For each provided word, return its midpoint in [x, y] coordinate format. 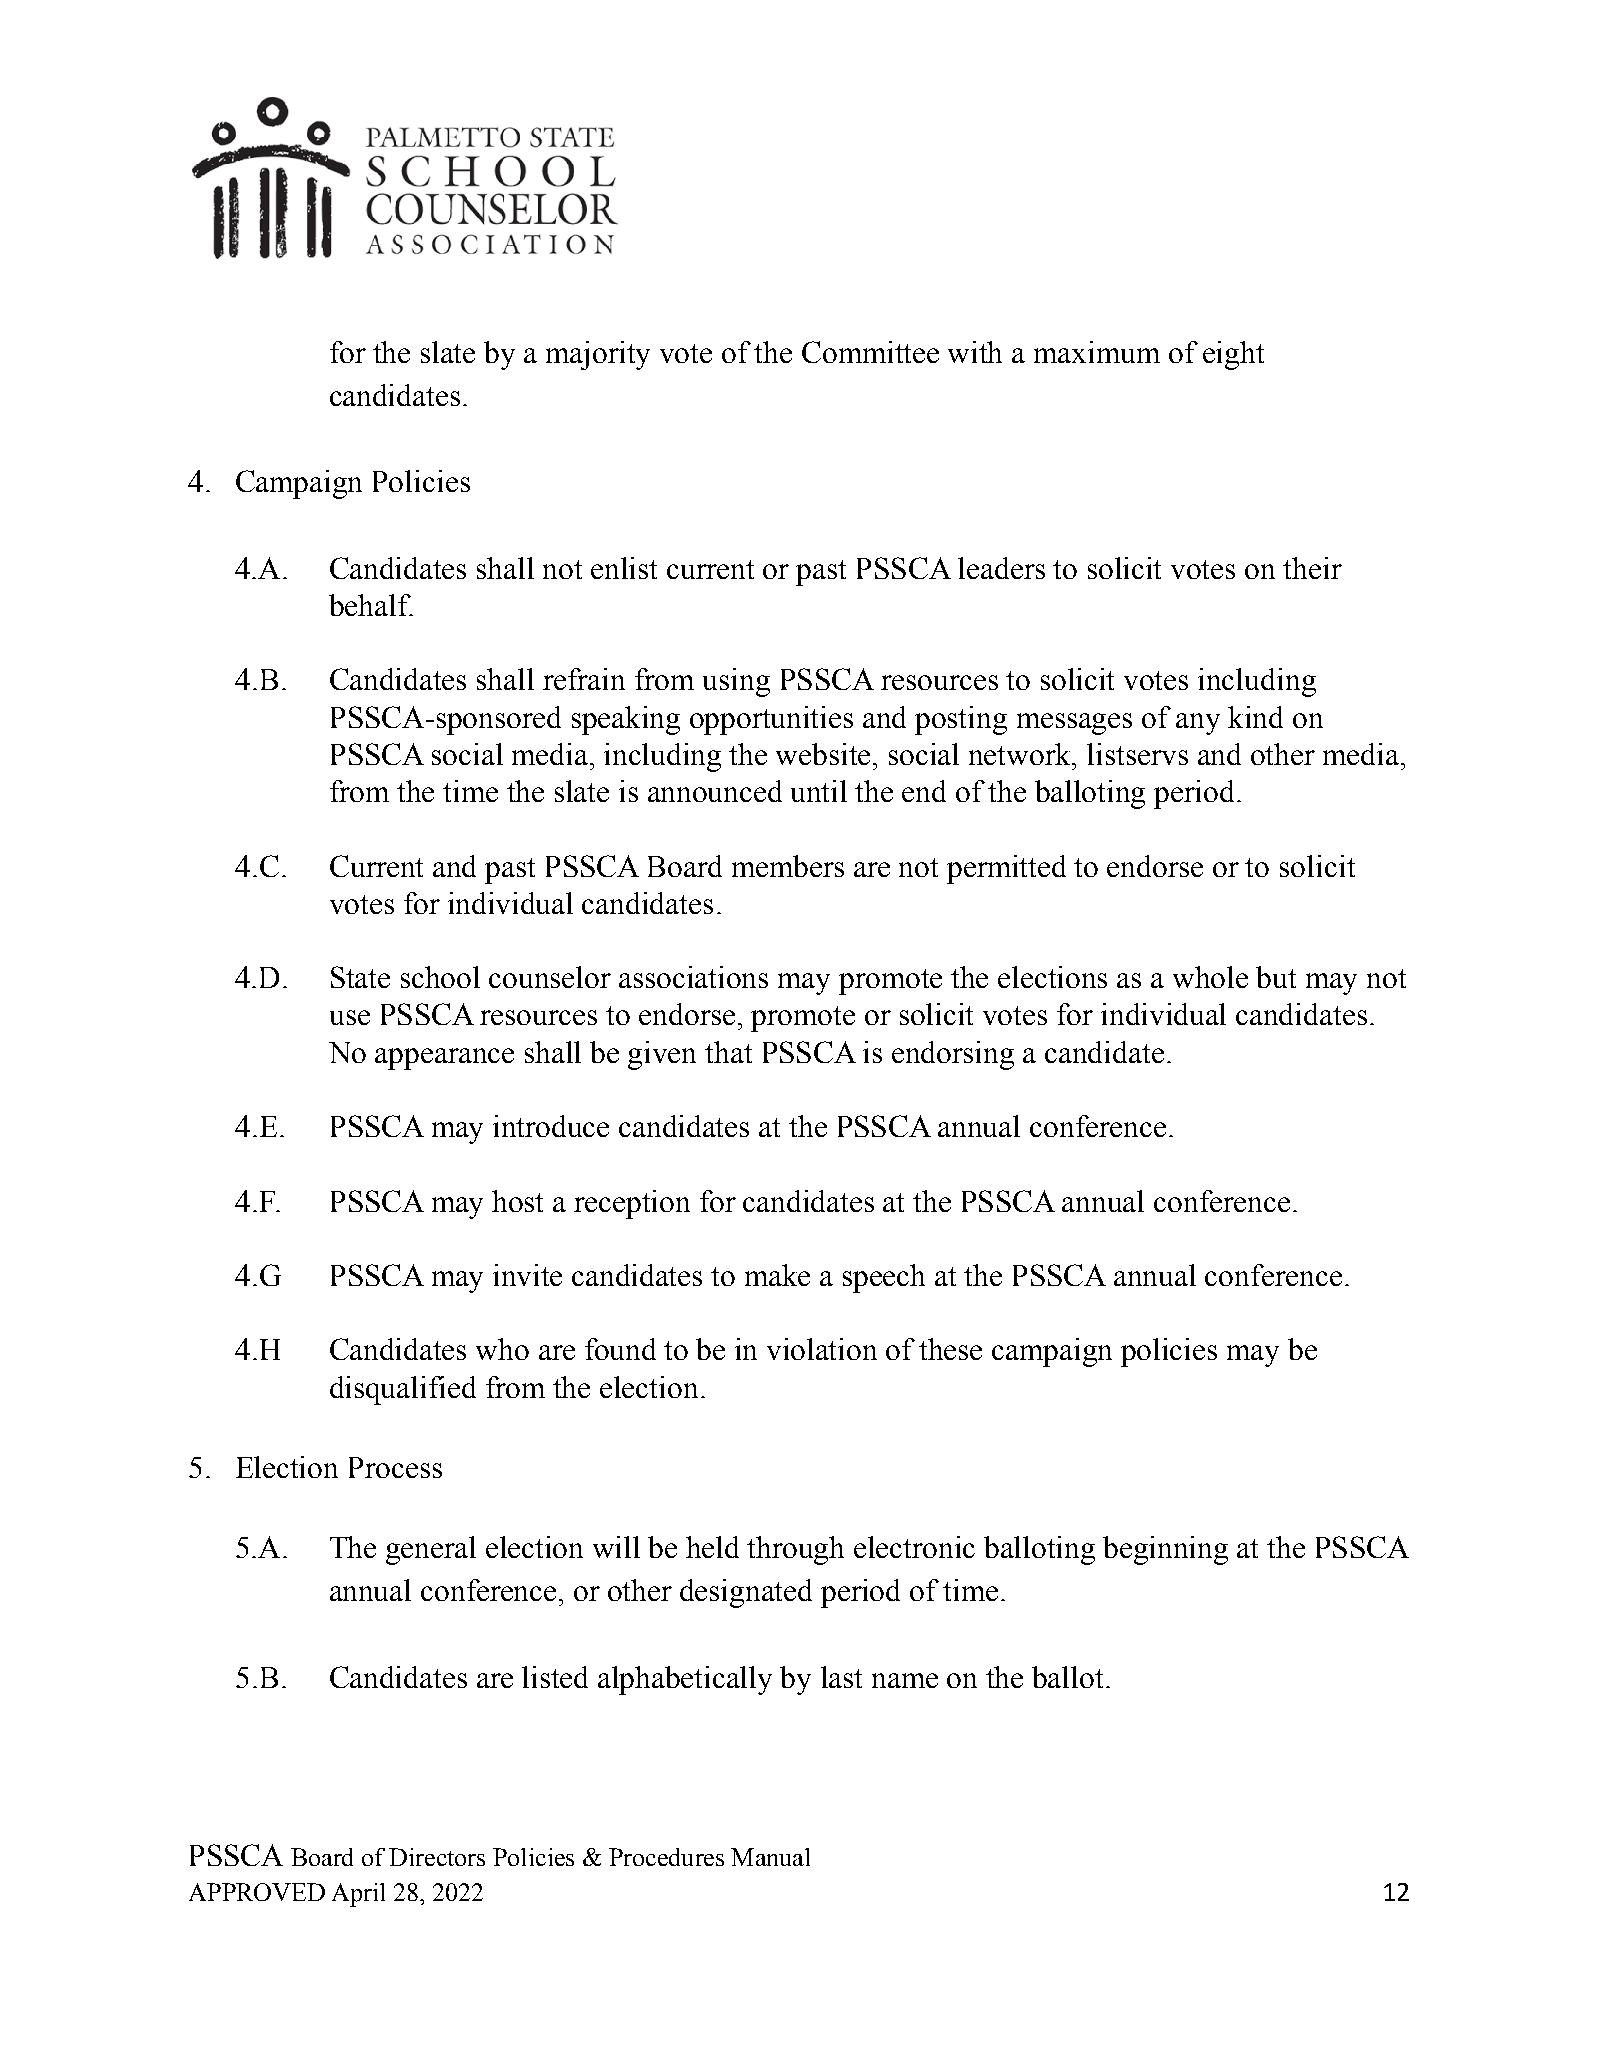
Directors [437, 1857]
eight [1233, 355]
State [360, 977]
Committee [870, 352]
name [905, 1680]
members [788, 866]
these [950, 1349]
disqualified [403, 1390]
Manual [770, 1857]
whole [1210, 977]
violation [822, 1349]
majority [598, 355]
